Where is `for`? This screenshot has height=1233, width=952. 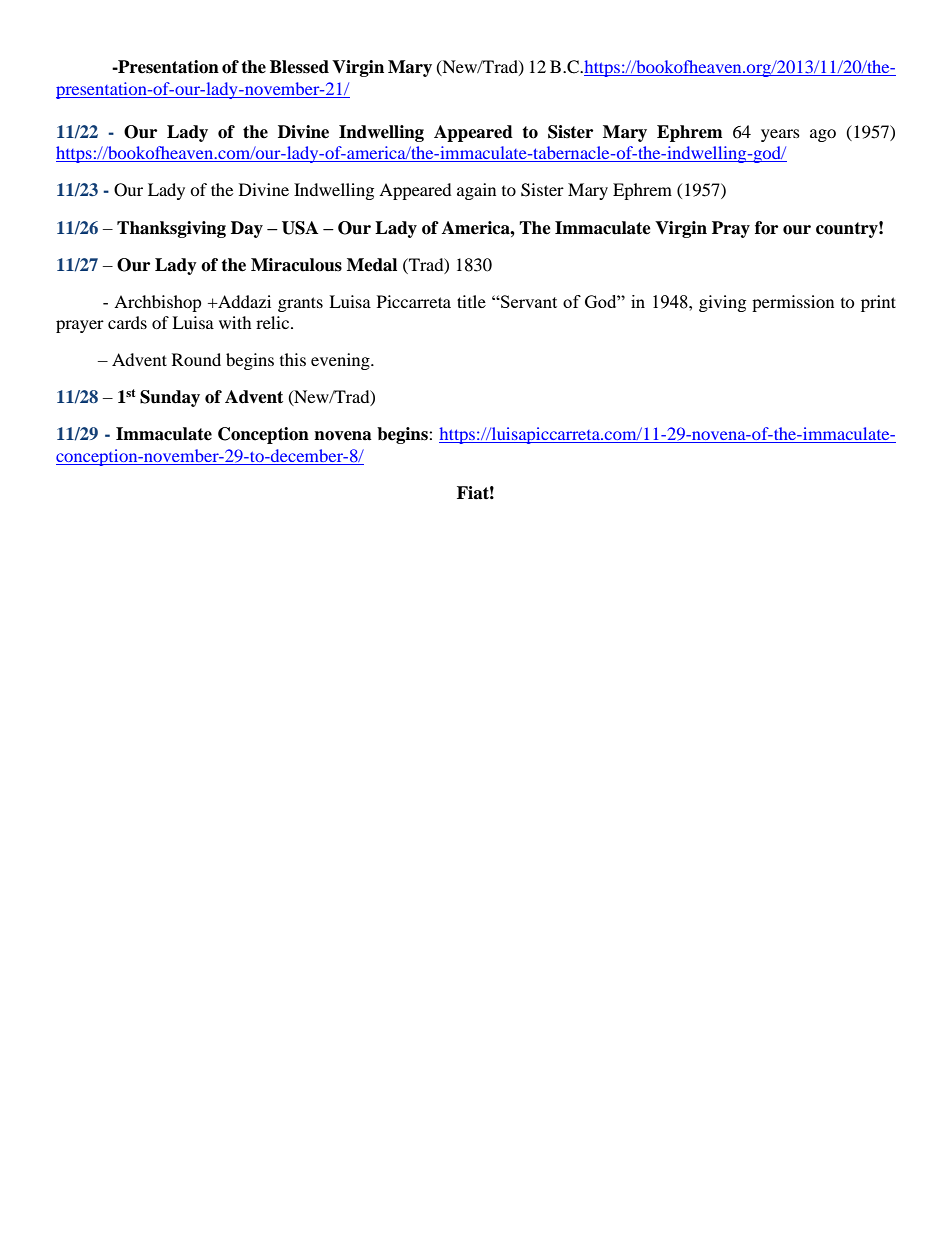 for is located at coordinates (766, 228).
